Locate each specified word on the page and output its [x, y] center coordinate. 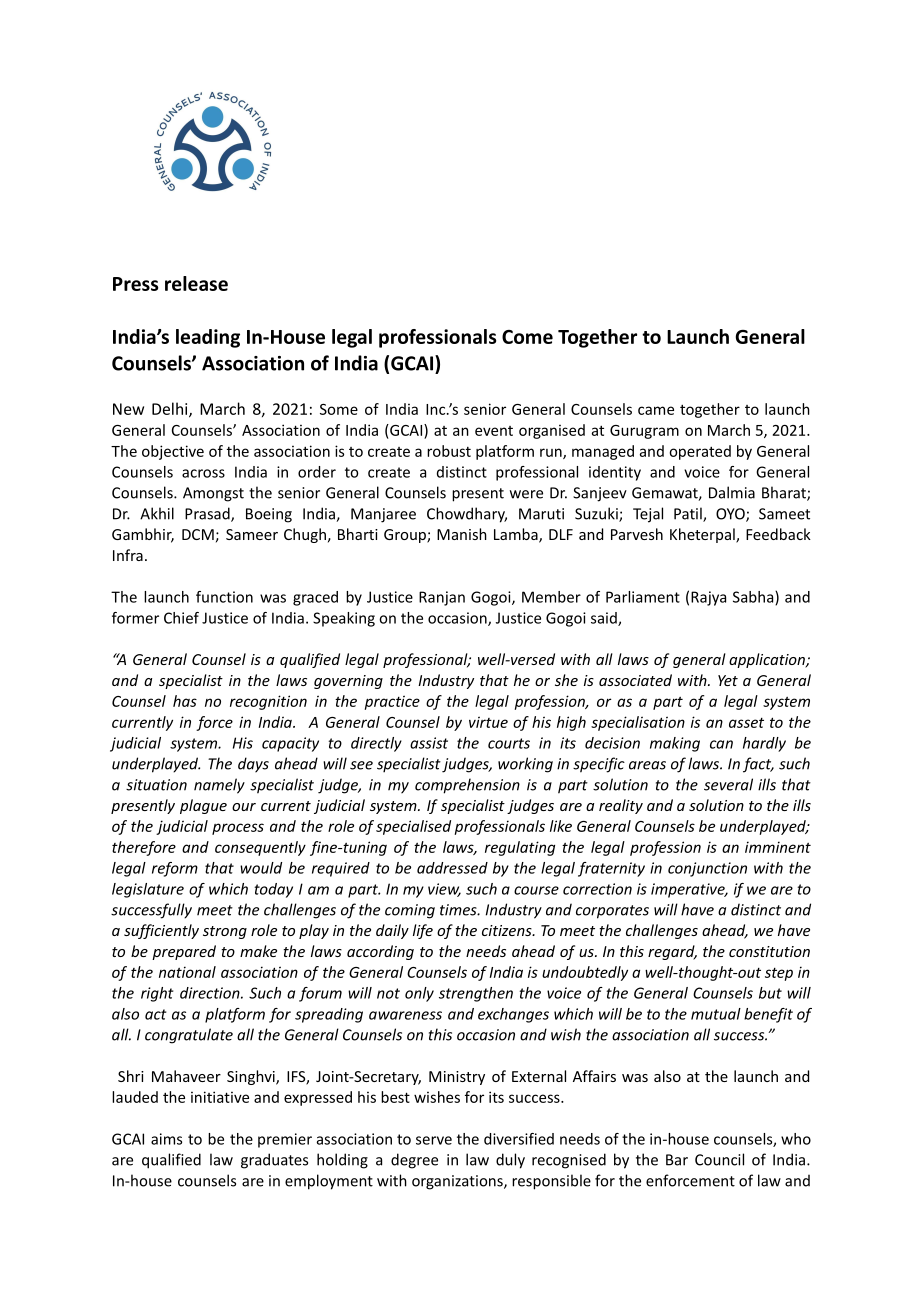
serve [434, 1140]
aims [166, 1139]
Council [719, 1159]
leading [208, 338]
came [656, 410]
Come [527, 337]
